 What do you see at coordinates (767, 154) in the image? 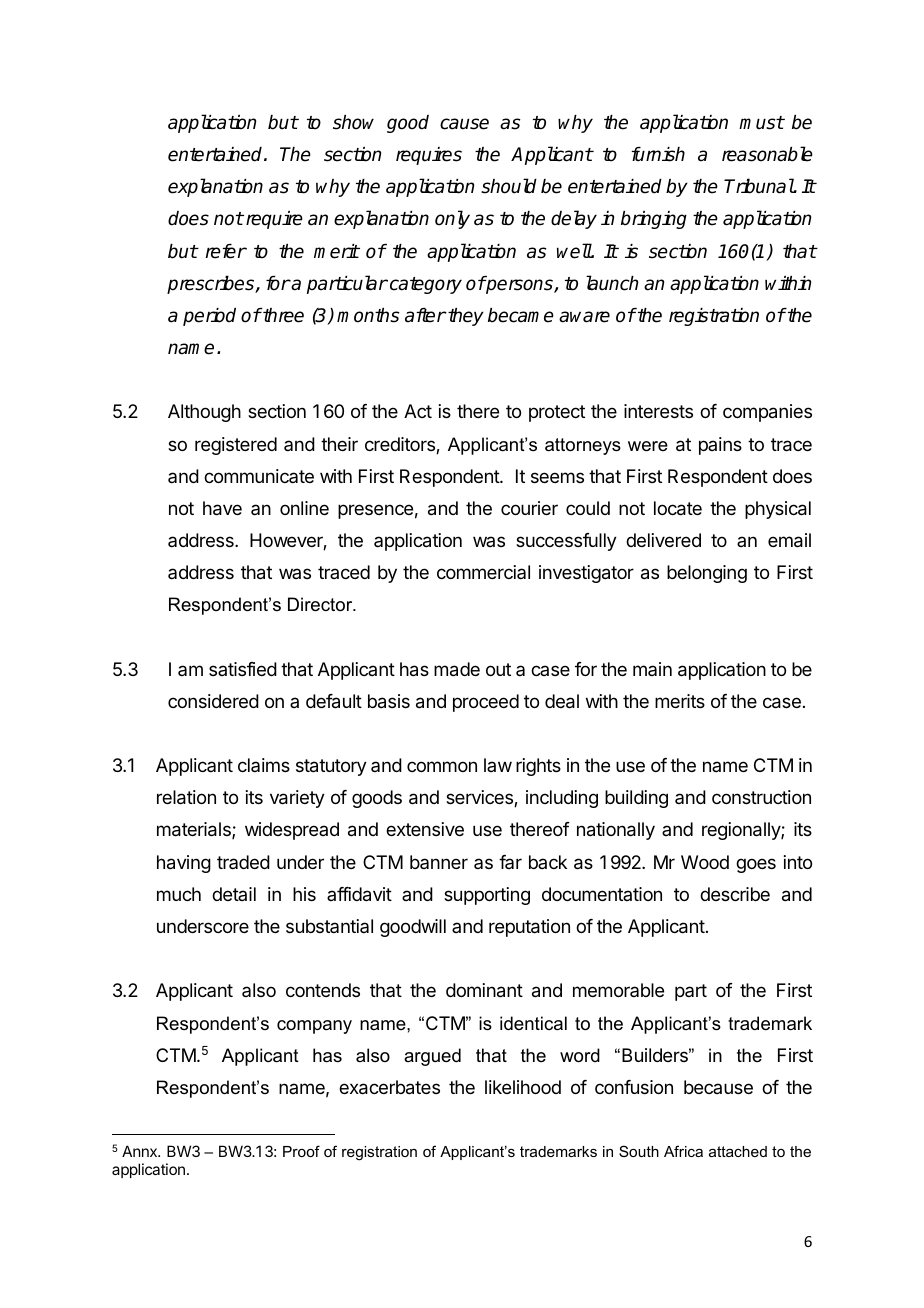
I see `reasonable` at bounding box center [767, 154].
